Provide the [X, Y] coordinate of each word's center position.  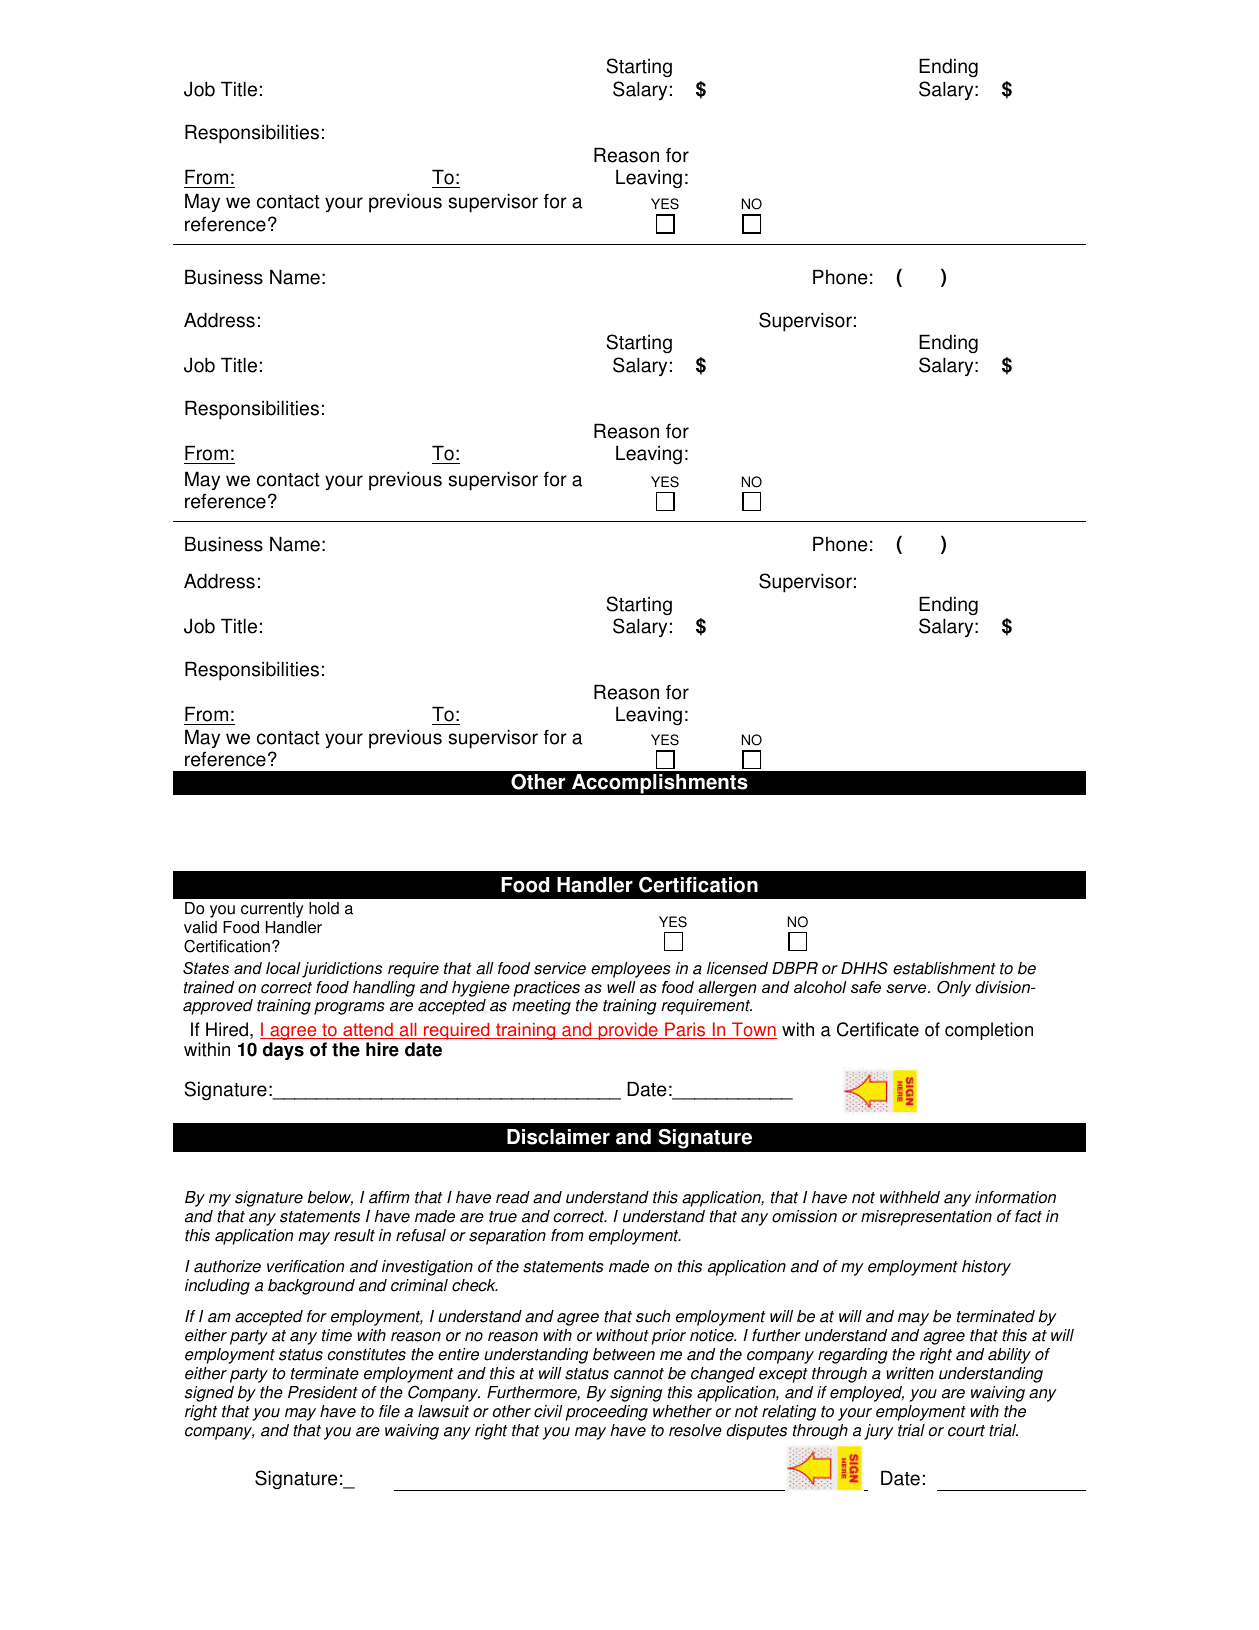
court [966, 1431]
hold [324, 908]
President [323, 1392]
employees [631, 970]
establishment [944, 968]
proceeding [607, 1413]
